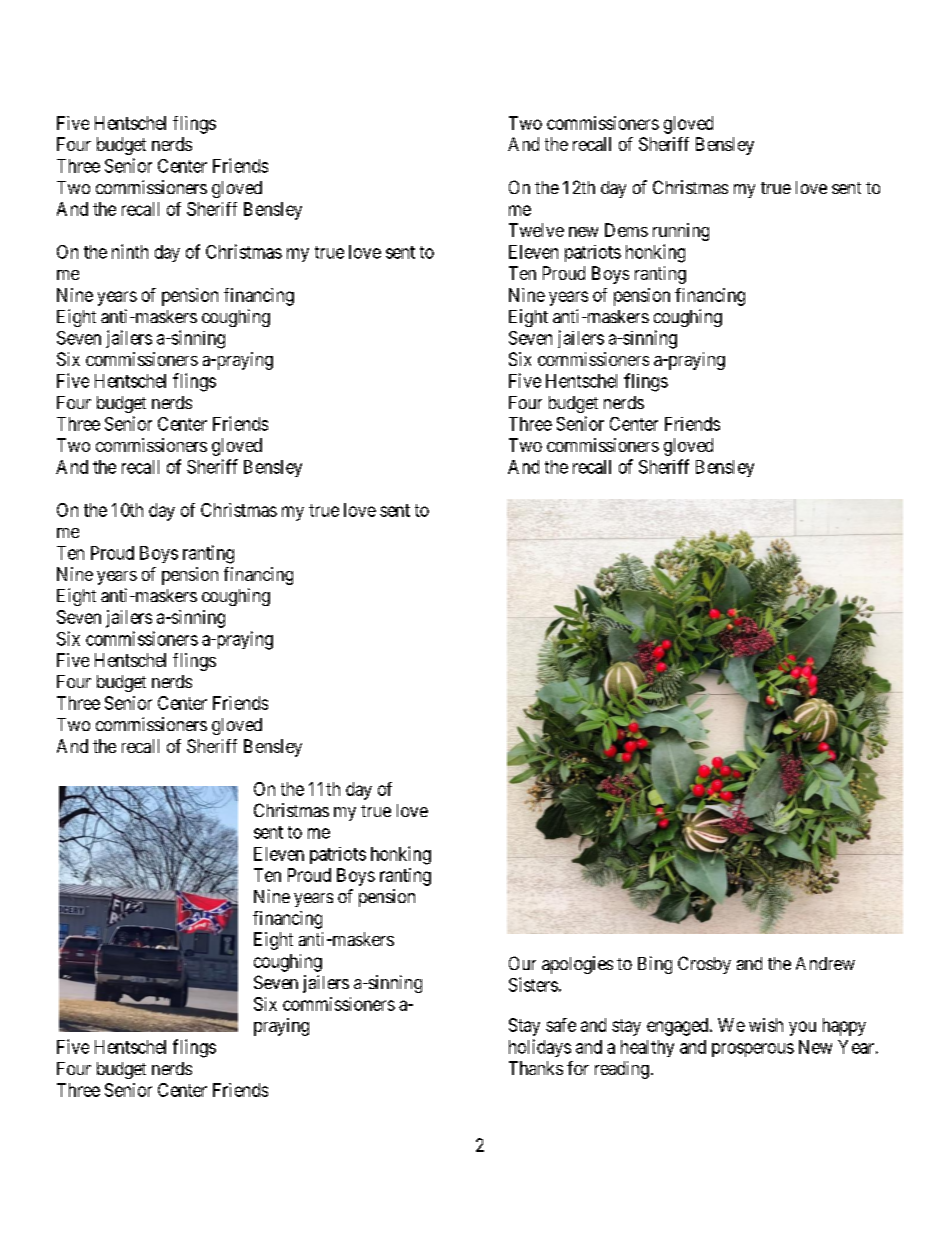 This screenshot has width=952, height=1233. Describe the element at coordinates (540, 1048) in the screenshot. I see `holidays` at that location.
